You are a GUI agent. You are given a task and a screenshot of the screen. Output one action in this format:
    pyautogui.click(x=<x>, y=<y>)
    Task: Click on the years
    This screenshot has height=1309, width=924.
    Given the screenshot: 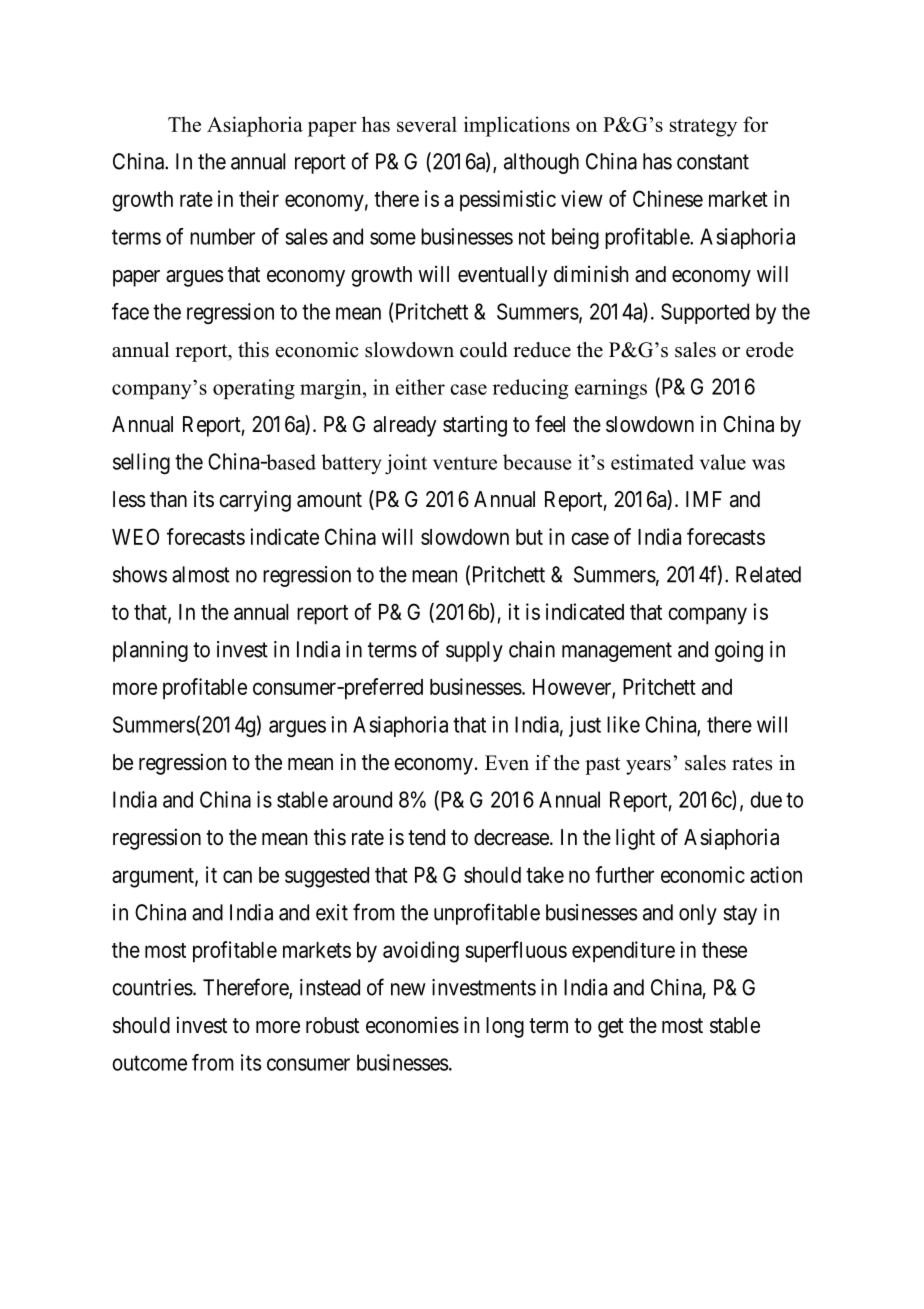 What is the action you would take?
    pyautogui.click(x=648, y=767)
